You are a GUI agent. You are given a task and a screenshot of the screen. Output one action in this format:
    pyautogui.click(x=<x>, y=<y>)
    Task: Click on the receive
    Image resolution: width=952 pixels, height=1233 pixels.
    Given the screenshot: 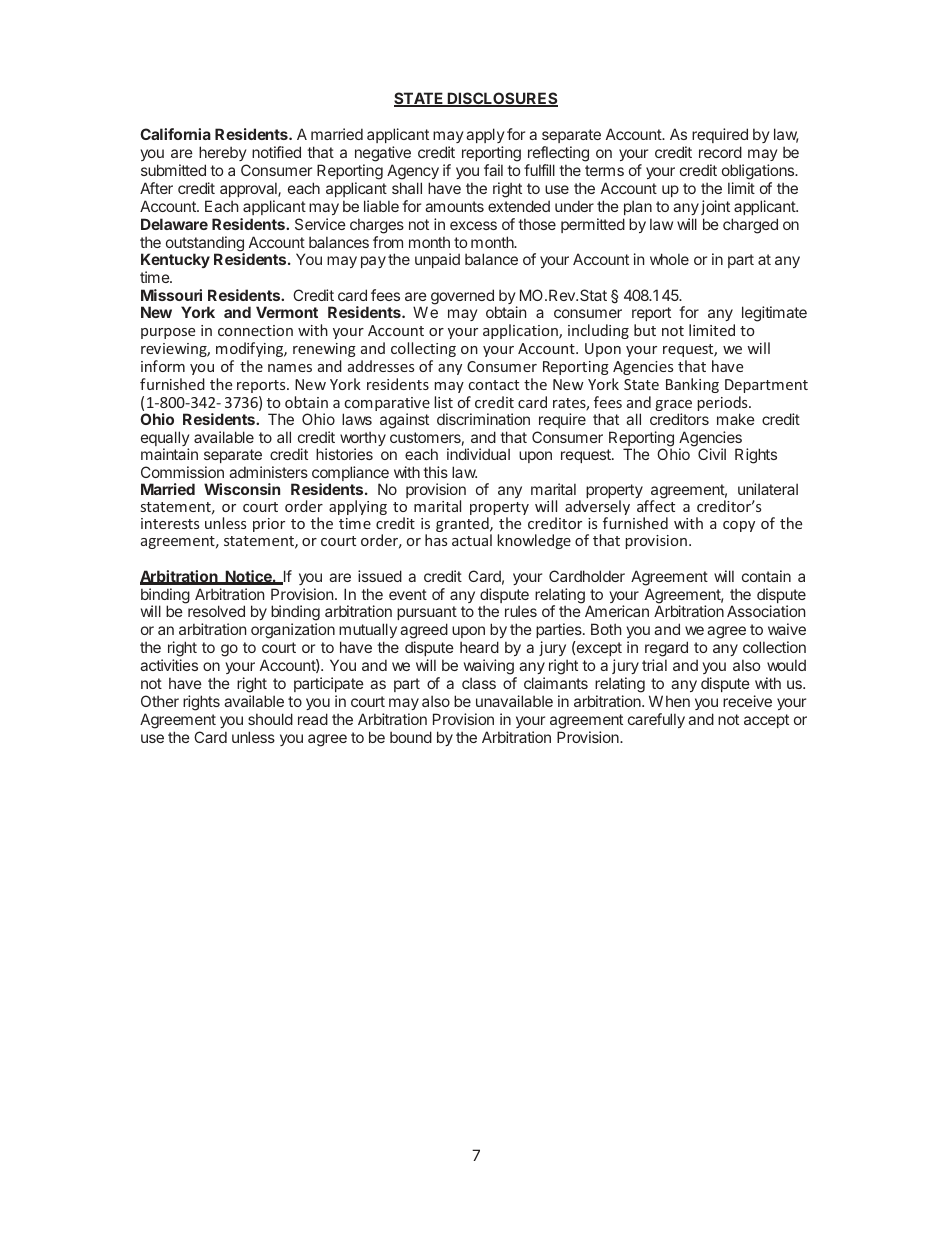 What is the action you would take?
    pyautogui.click(x=747, y=701)
